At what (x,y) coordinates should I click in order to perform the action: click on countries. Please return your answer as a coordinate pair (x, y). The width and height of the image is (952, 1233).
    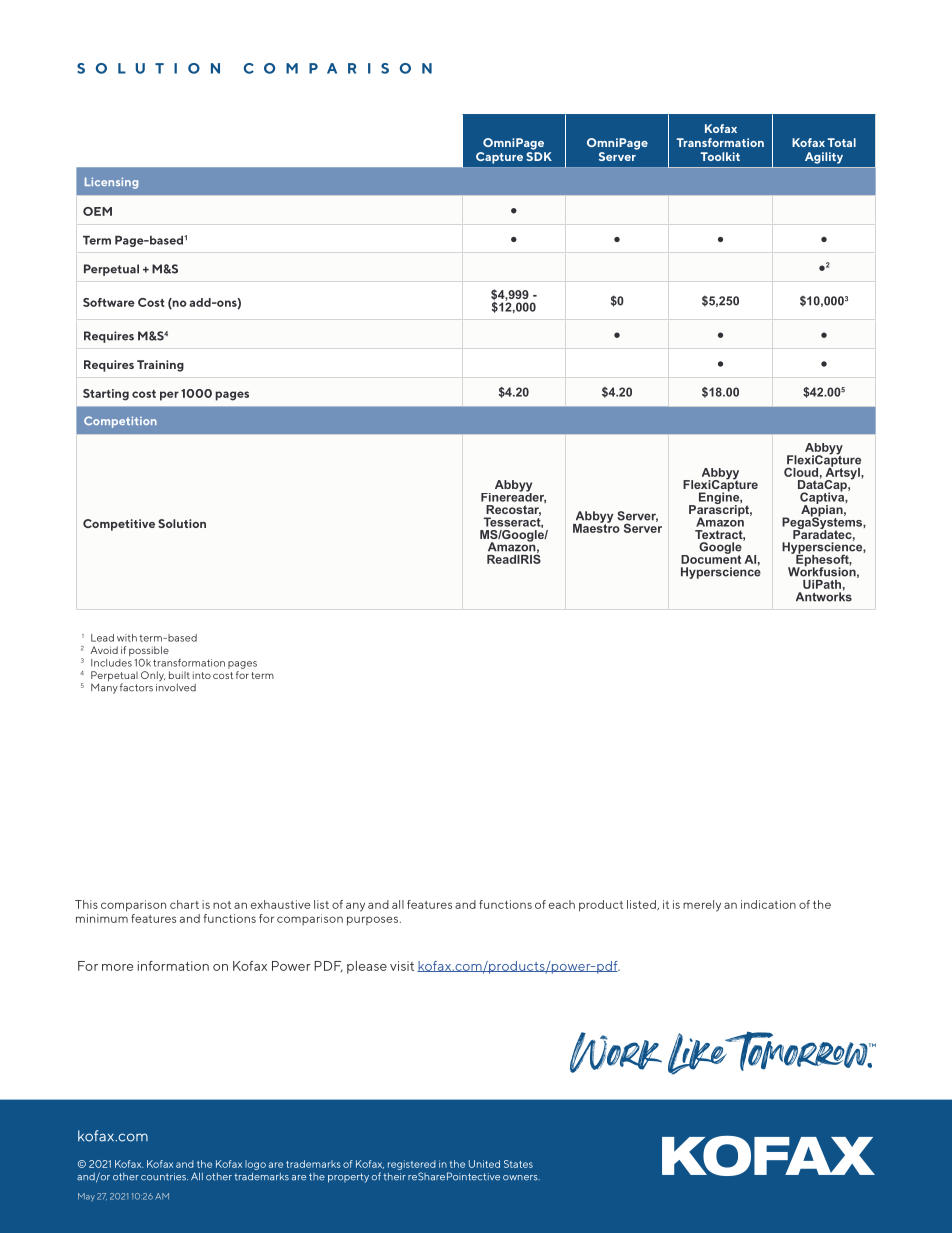
    Looking at the image, I should click on (164, 1177).
